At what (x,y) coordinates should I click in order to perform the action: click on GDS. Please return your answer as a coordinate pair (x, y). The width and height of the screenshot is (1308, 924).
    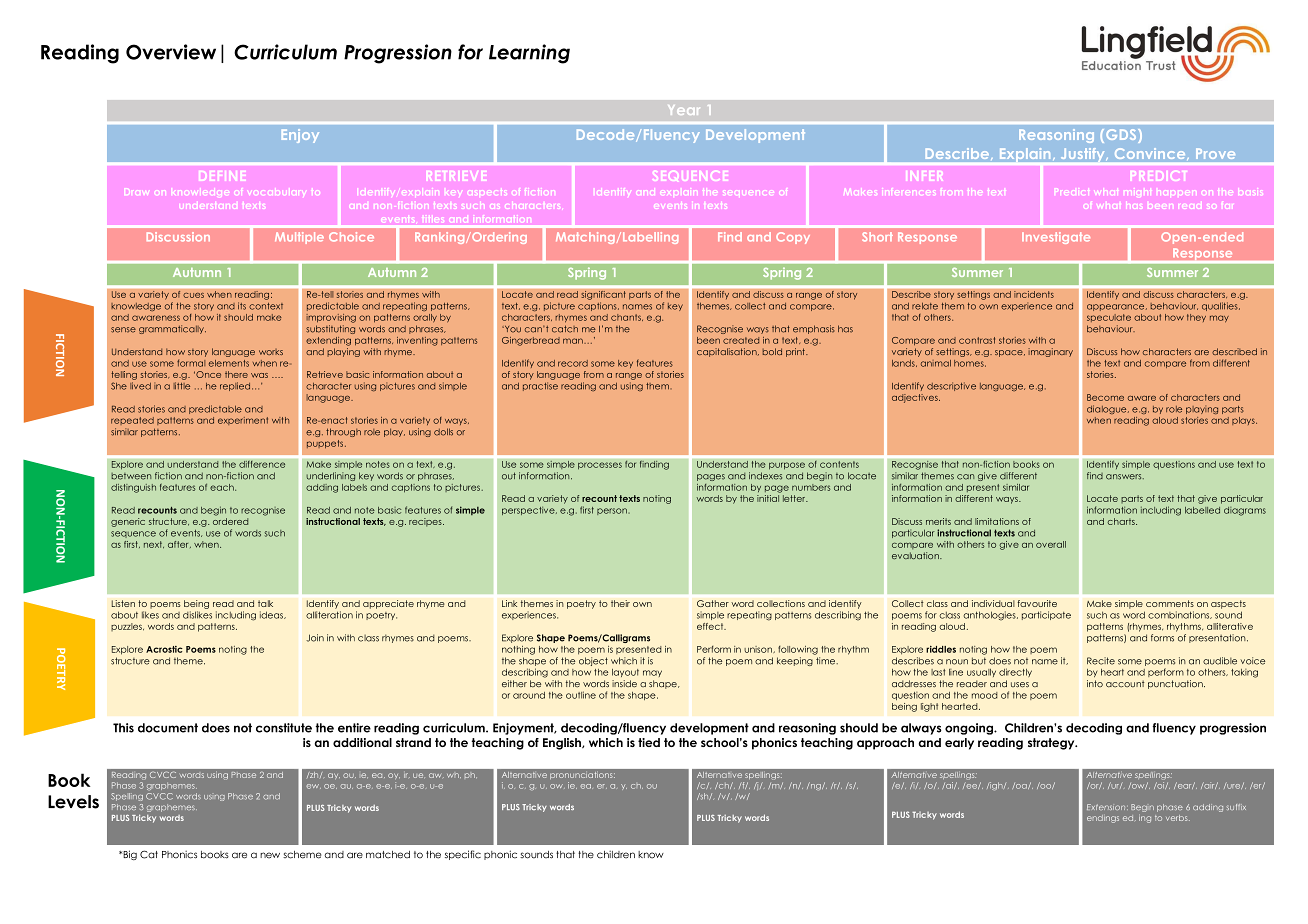
    Looking at the image, I should click on (1122, 136).
